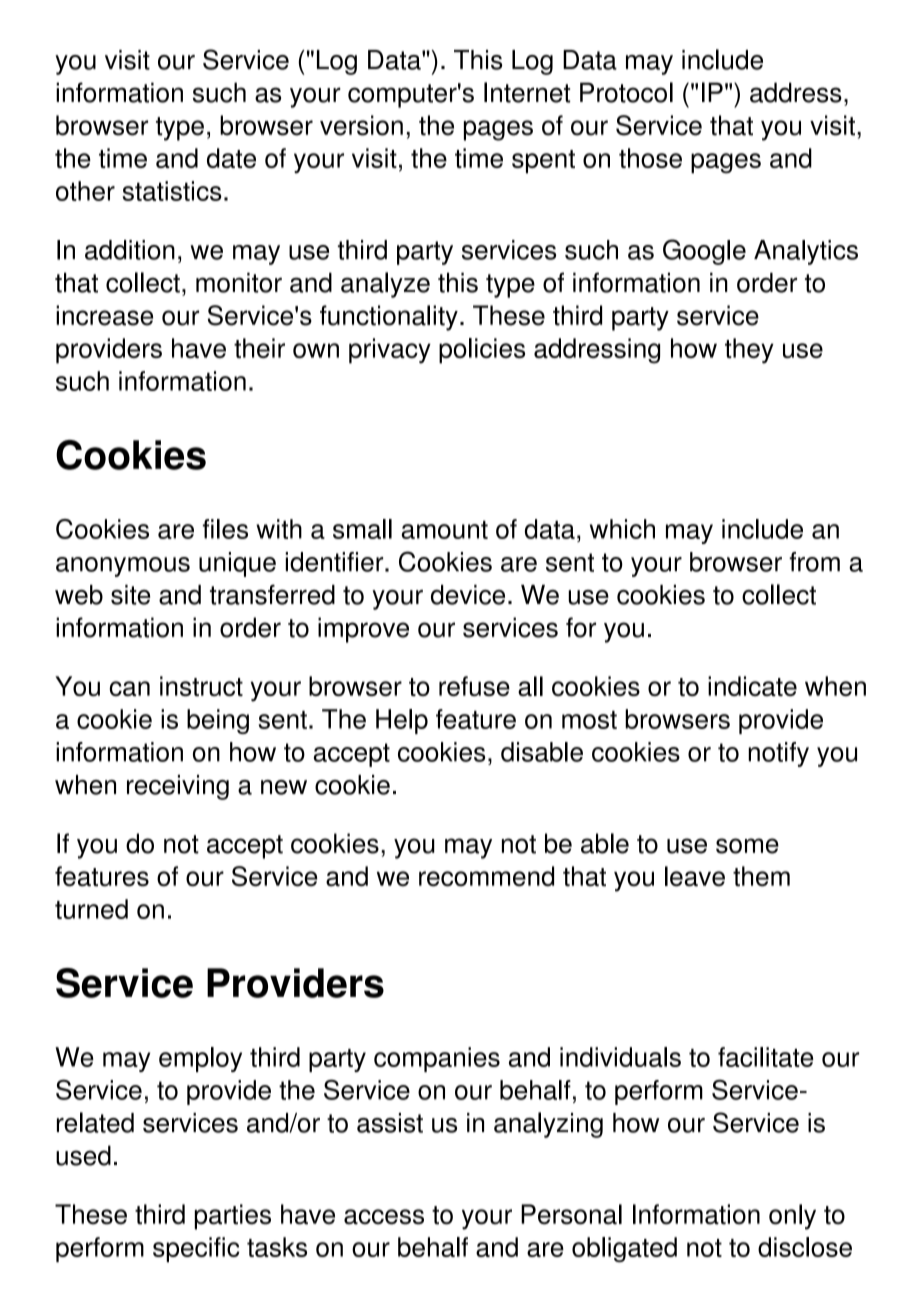 The height and width of the document is (1308, 924). I want to click on employ, so click(200, 1059).
